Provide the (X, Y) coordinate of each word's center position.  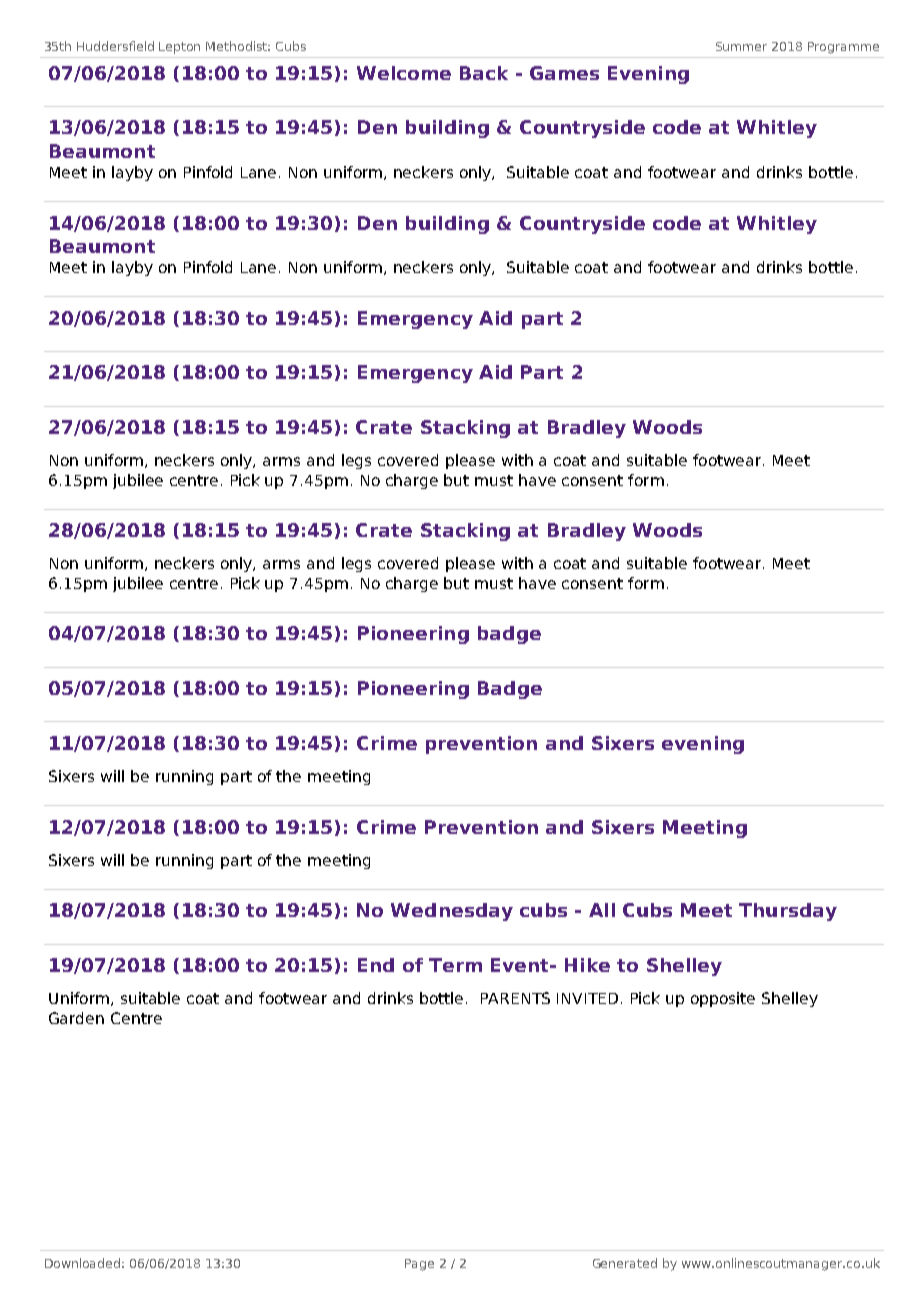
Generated (625, 1263)
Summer (741, 46)
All (602, 910)
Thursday (788, 912)
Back (484, 73)
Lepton (179, 48)
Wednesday (452, 912)
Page (419, 1265)
